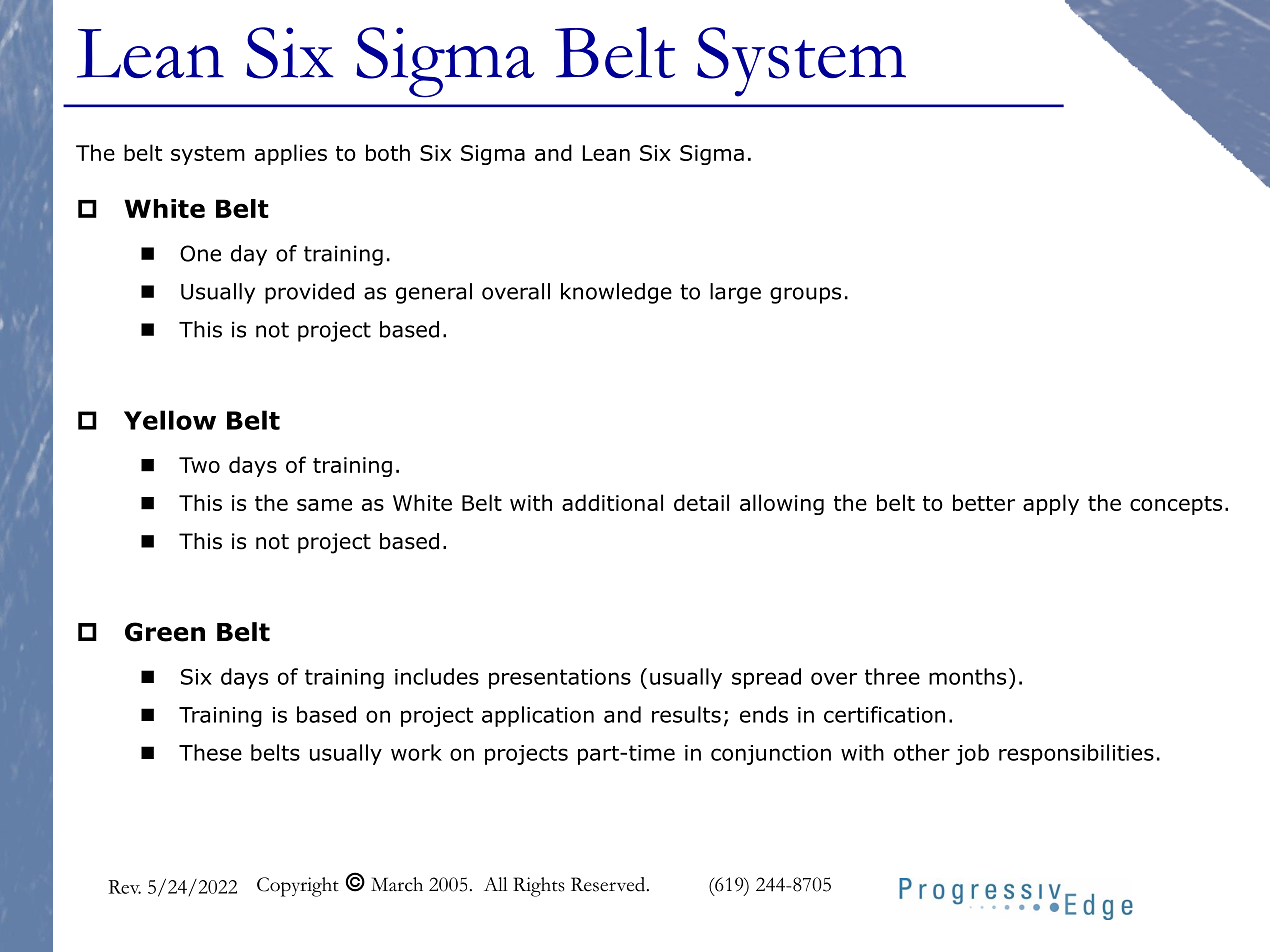 The height and width of the image is (952, 1270). Describe the element at coordinates (170, 420) in the image. I see `Yellow` at that location.
